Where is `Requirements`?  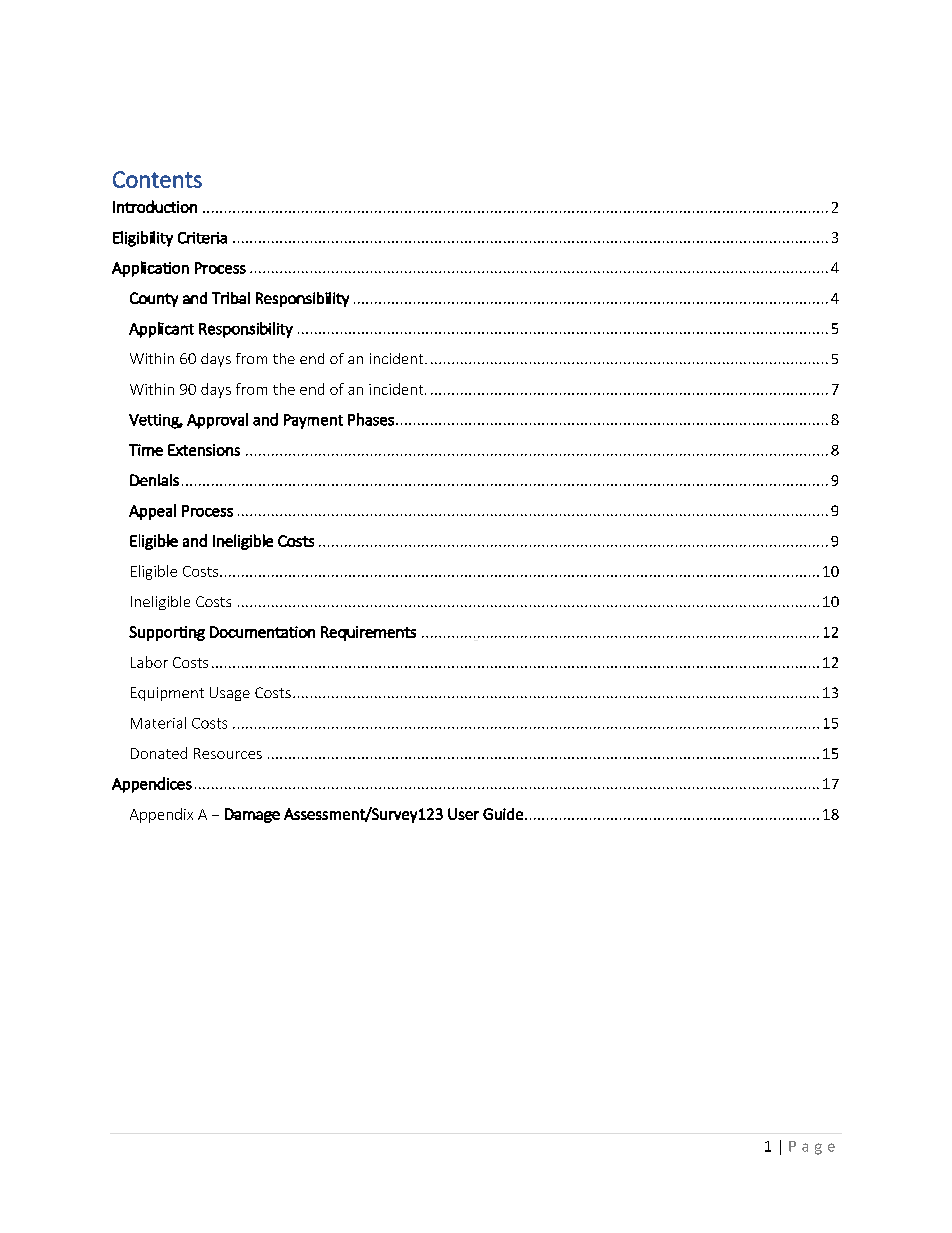 Requirements is located at coordinates (368, 633).
